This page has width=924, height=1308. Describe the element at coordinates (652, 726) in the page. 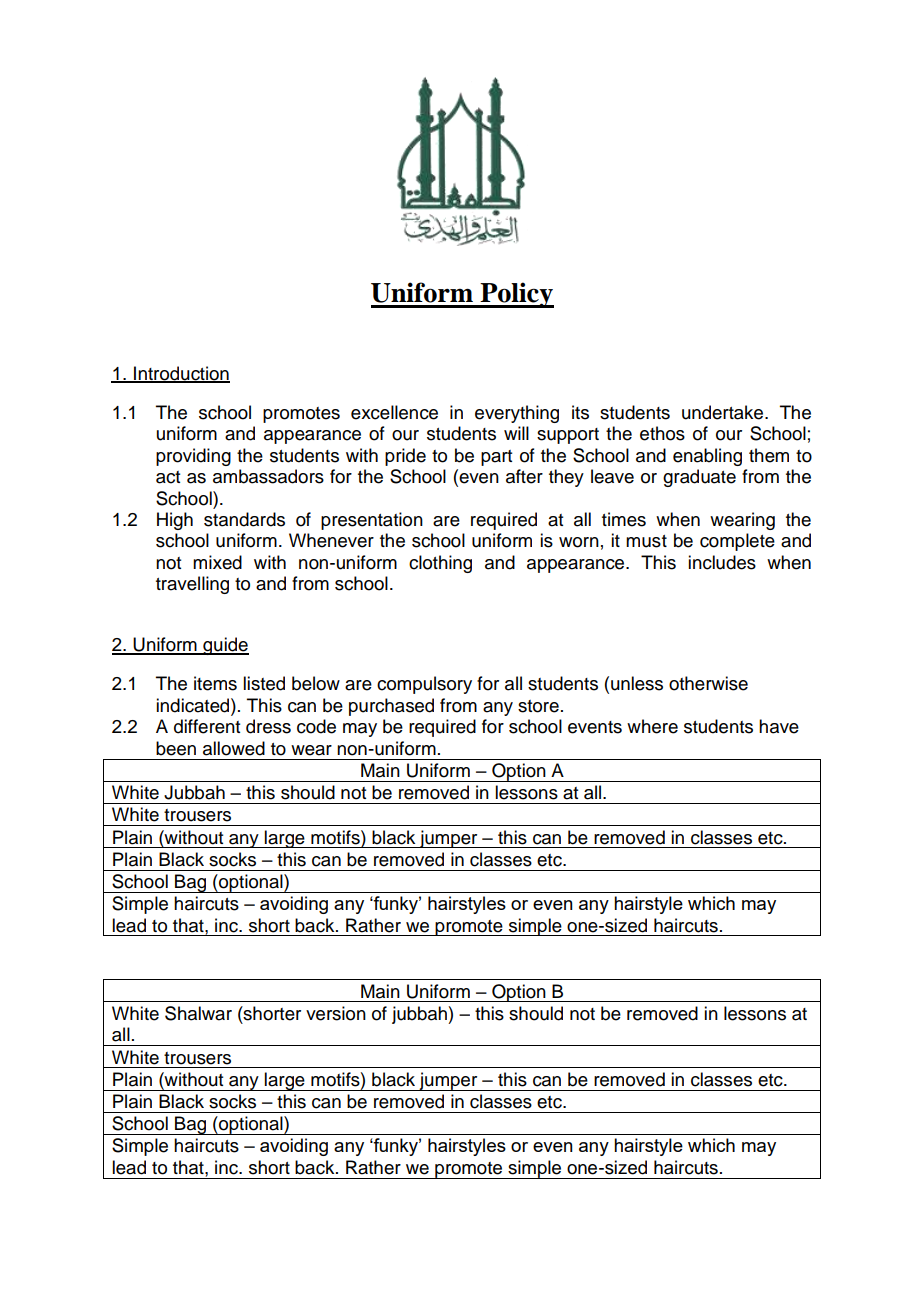

I see `where` at that location.
